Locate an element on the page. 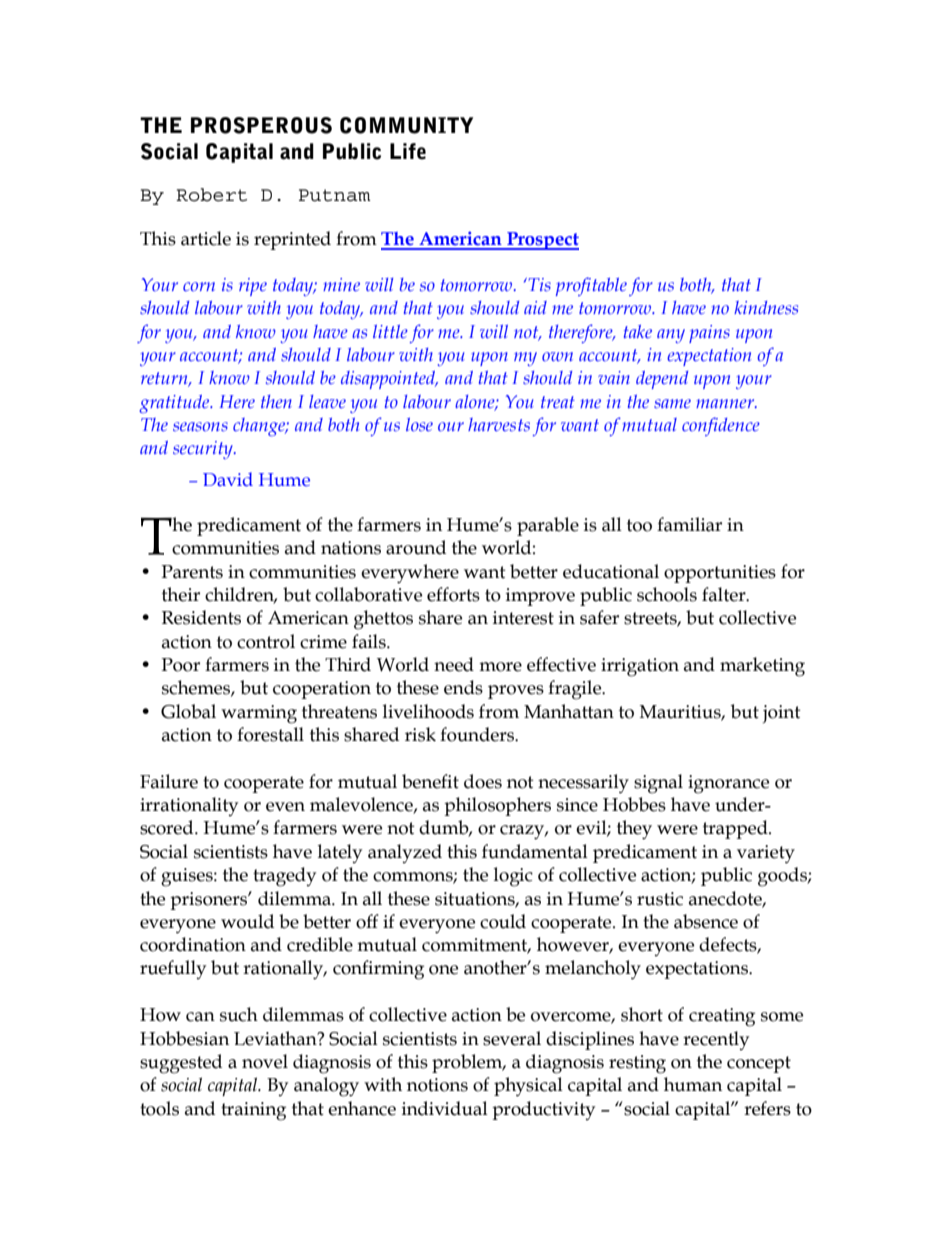 This page has width=952, height=1233. Life is located at coordinates (408, 151).
